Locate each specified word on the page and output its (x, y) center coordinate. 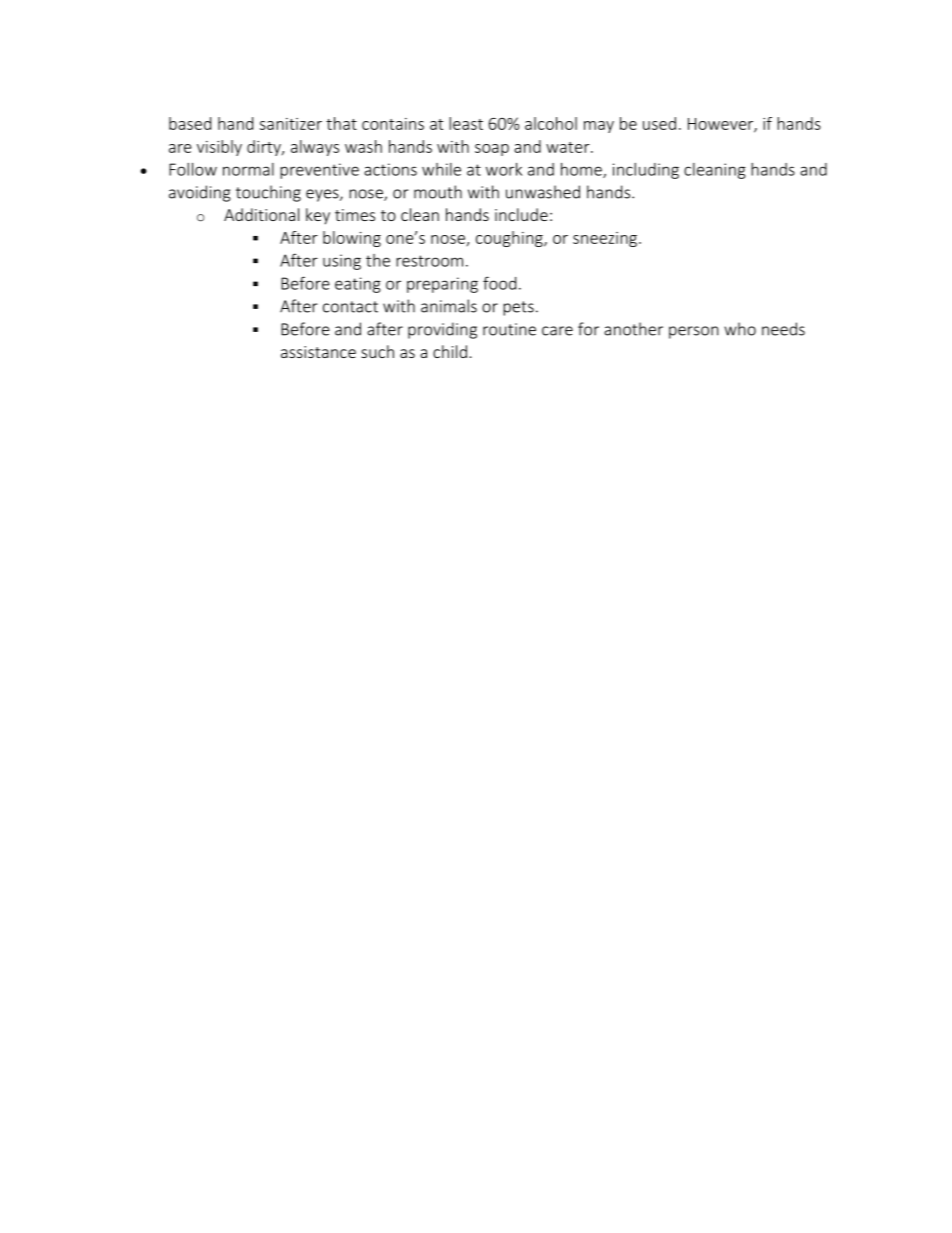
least (466, 123)
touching (268, 193)
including (646, 171)
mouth (438, 192)
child (450, 351)
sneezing (605, 239)
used (659, 123)
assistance (318, 352)
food (499, 283)
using (342, 262)
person (694, 332)
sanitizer (291, 124)
